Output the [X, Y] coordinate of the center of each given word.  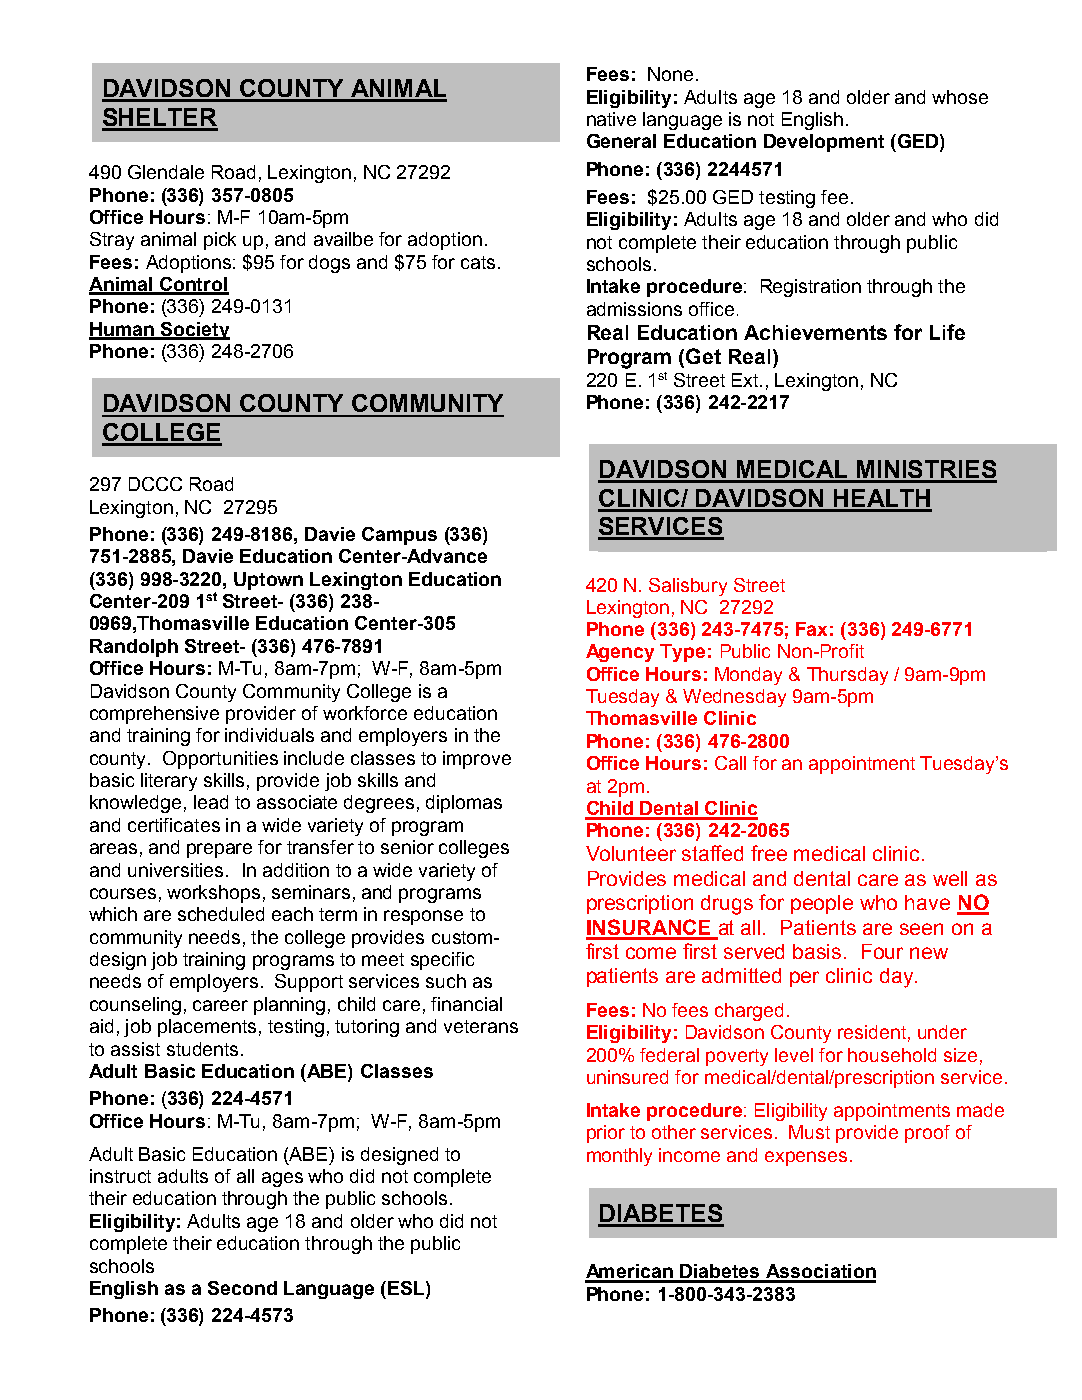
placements [207, 1028]
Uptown [268, 581]
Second [242, 1288]
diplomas [464, 804]
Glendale [166, 172]
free [769, 853]
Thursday [847, 676]
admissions [634, 309]
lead [211, 802]
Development [824, 143]
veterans [481, 1026]
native [611, 119]
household [892, 1055]
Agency [620, 653]
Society [194, 331]
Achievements [815, 332]
